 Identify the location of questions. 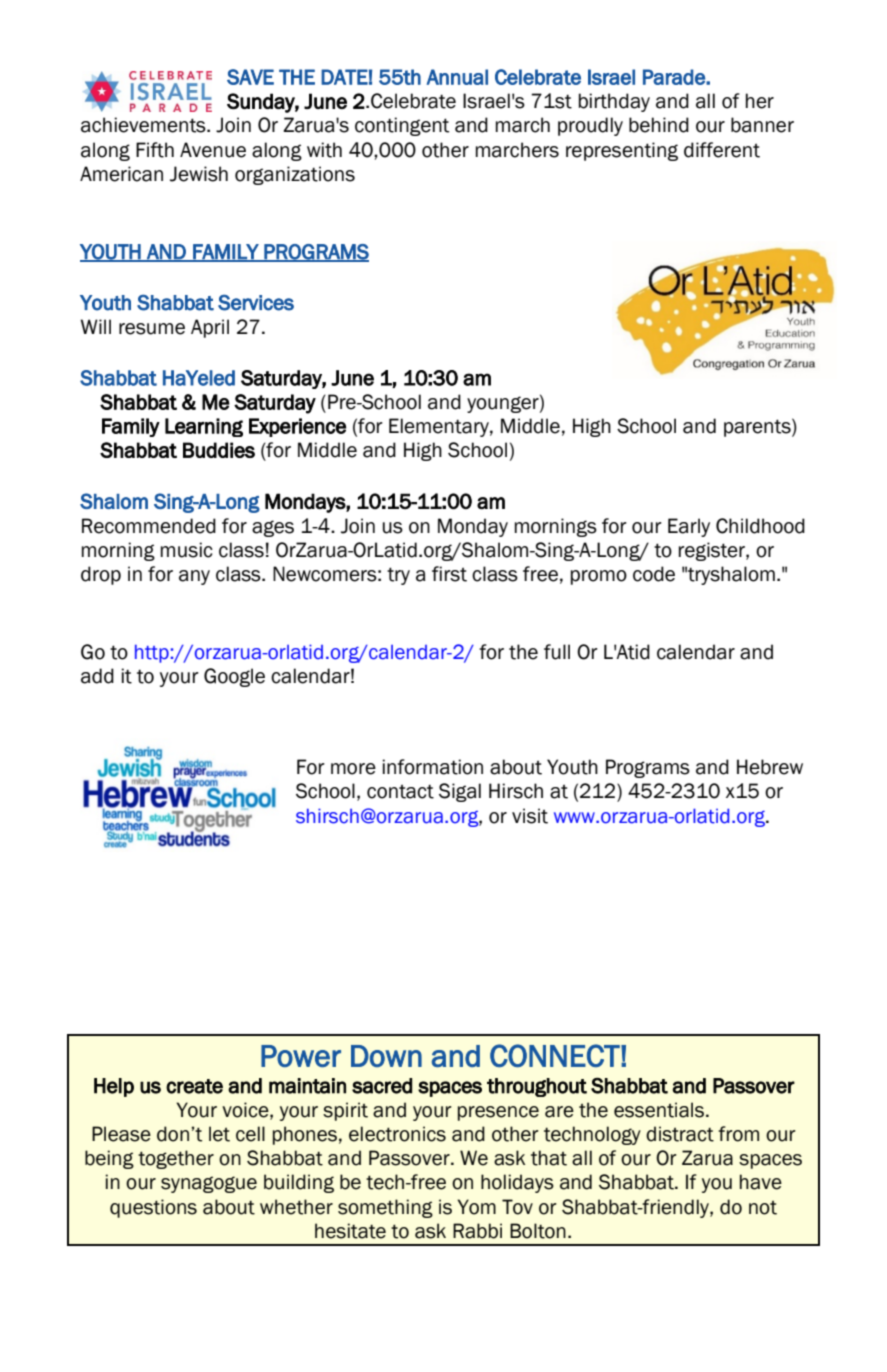
(153, 1208).
